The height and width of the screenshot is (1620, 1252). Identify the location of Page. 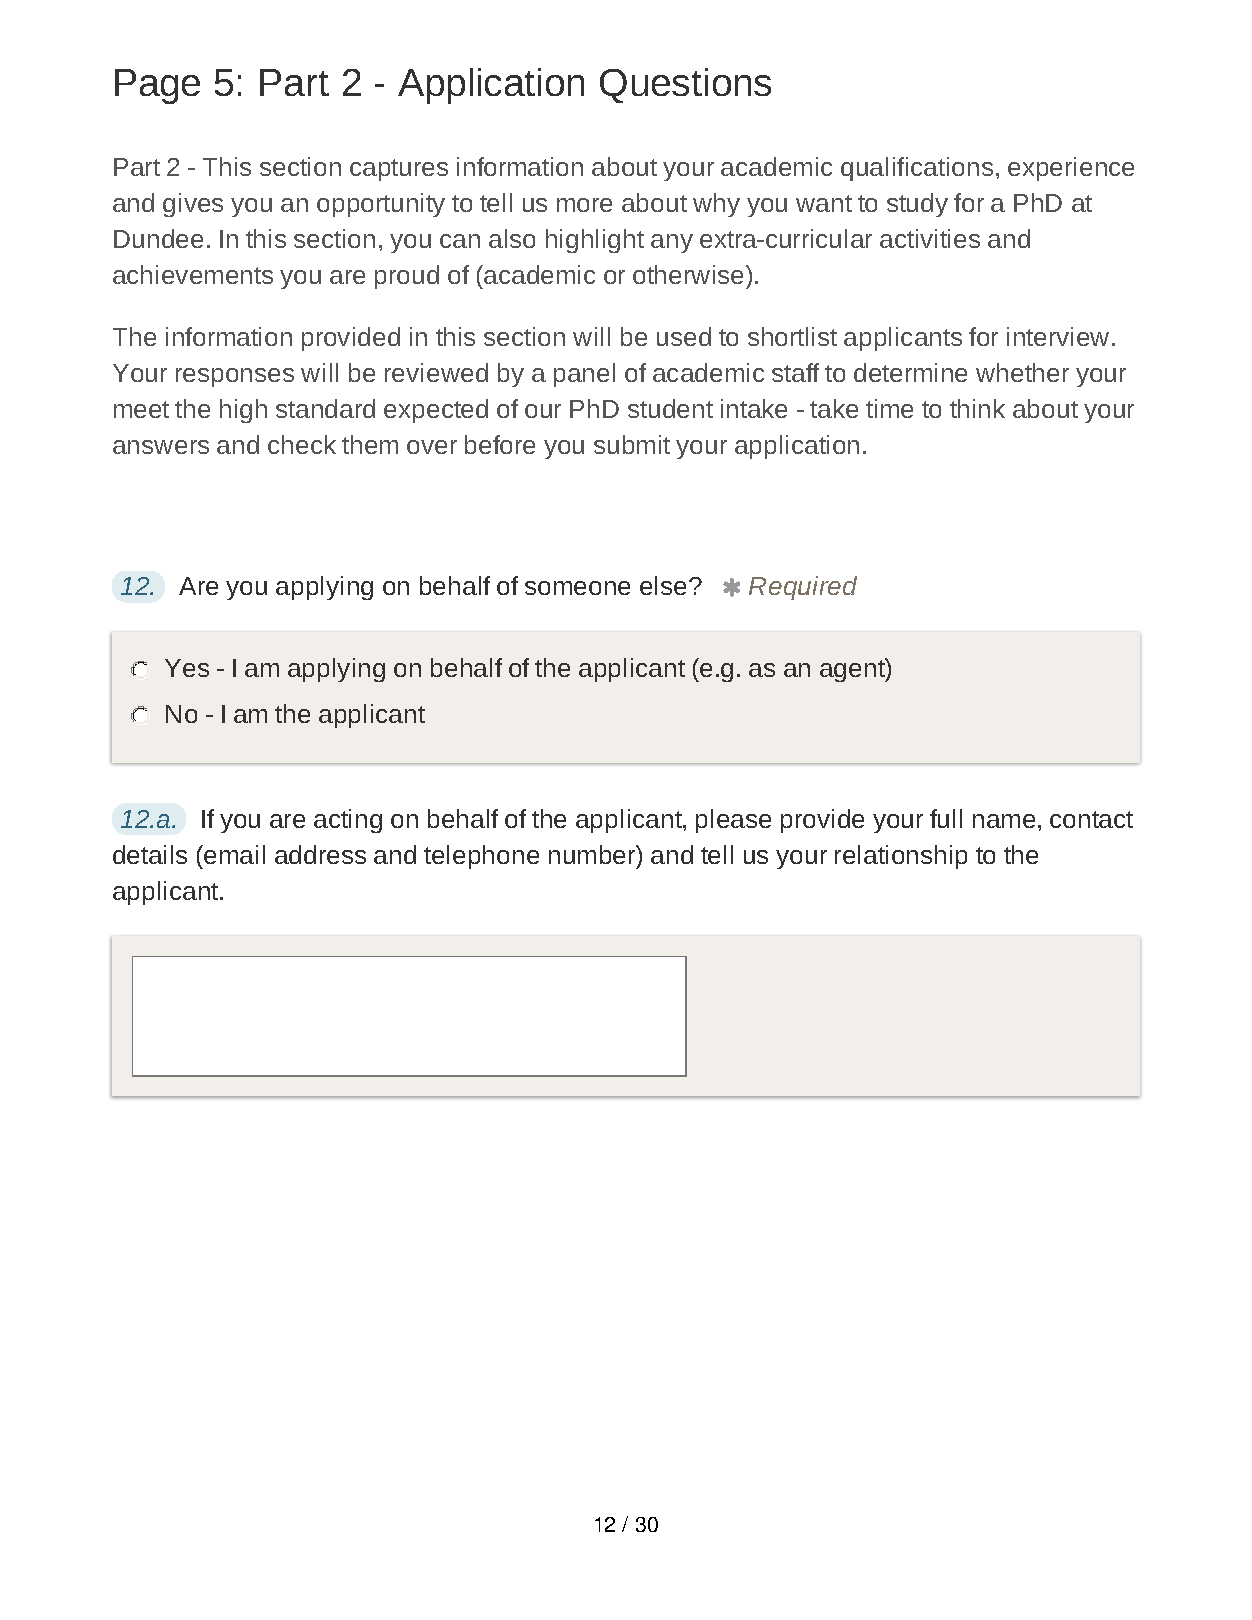
(157, 86).
